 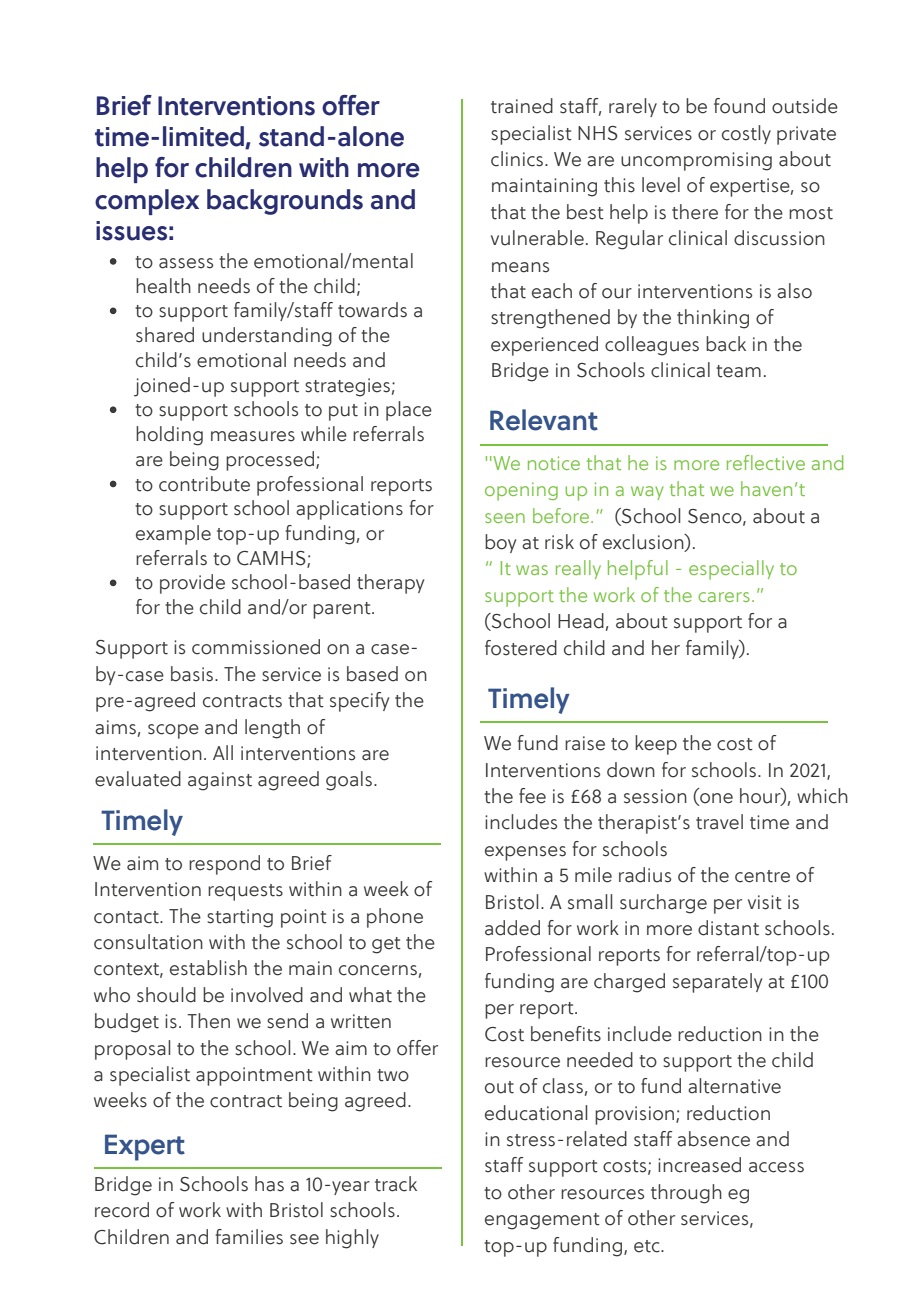 I want to click on expenses, so click(x=525, y=853).
